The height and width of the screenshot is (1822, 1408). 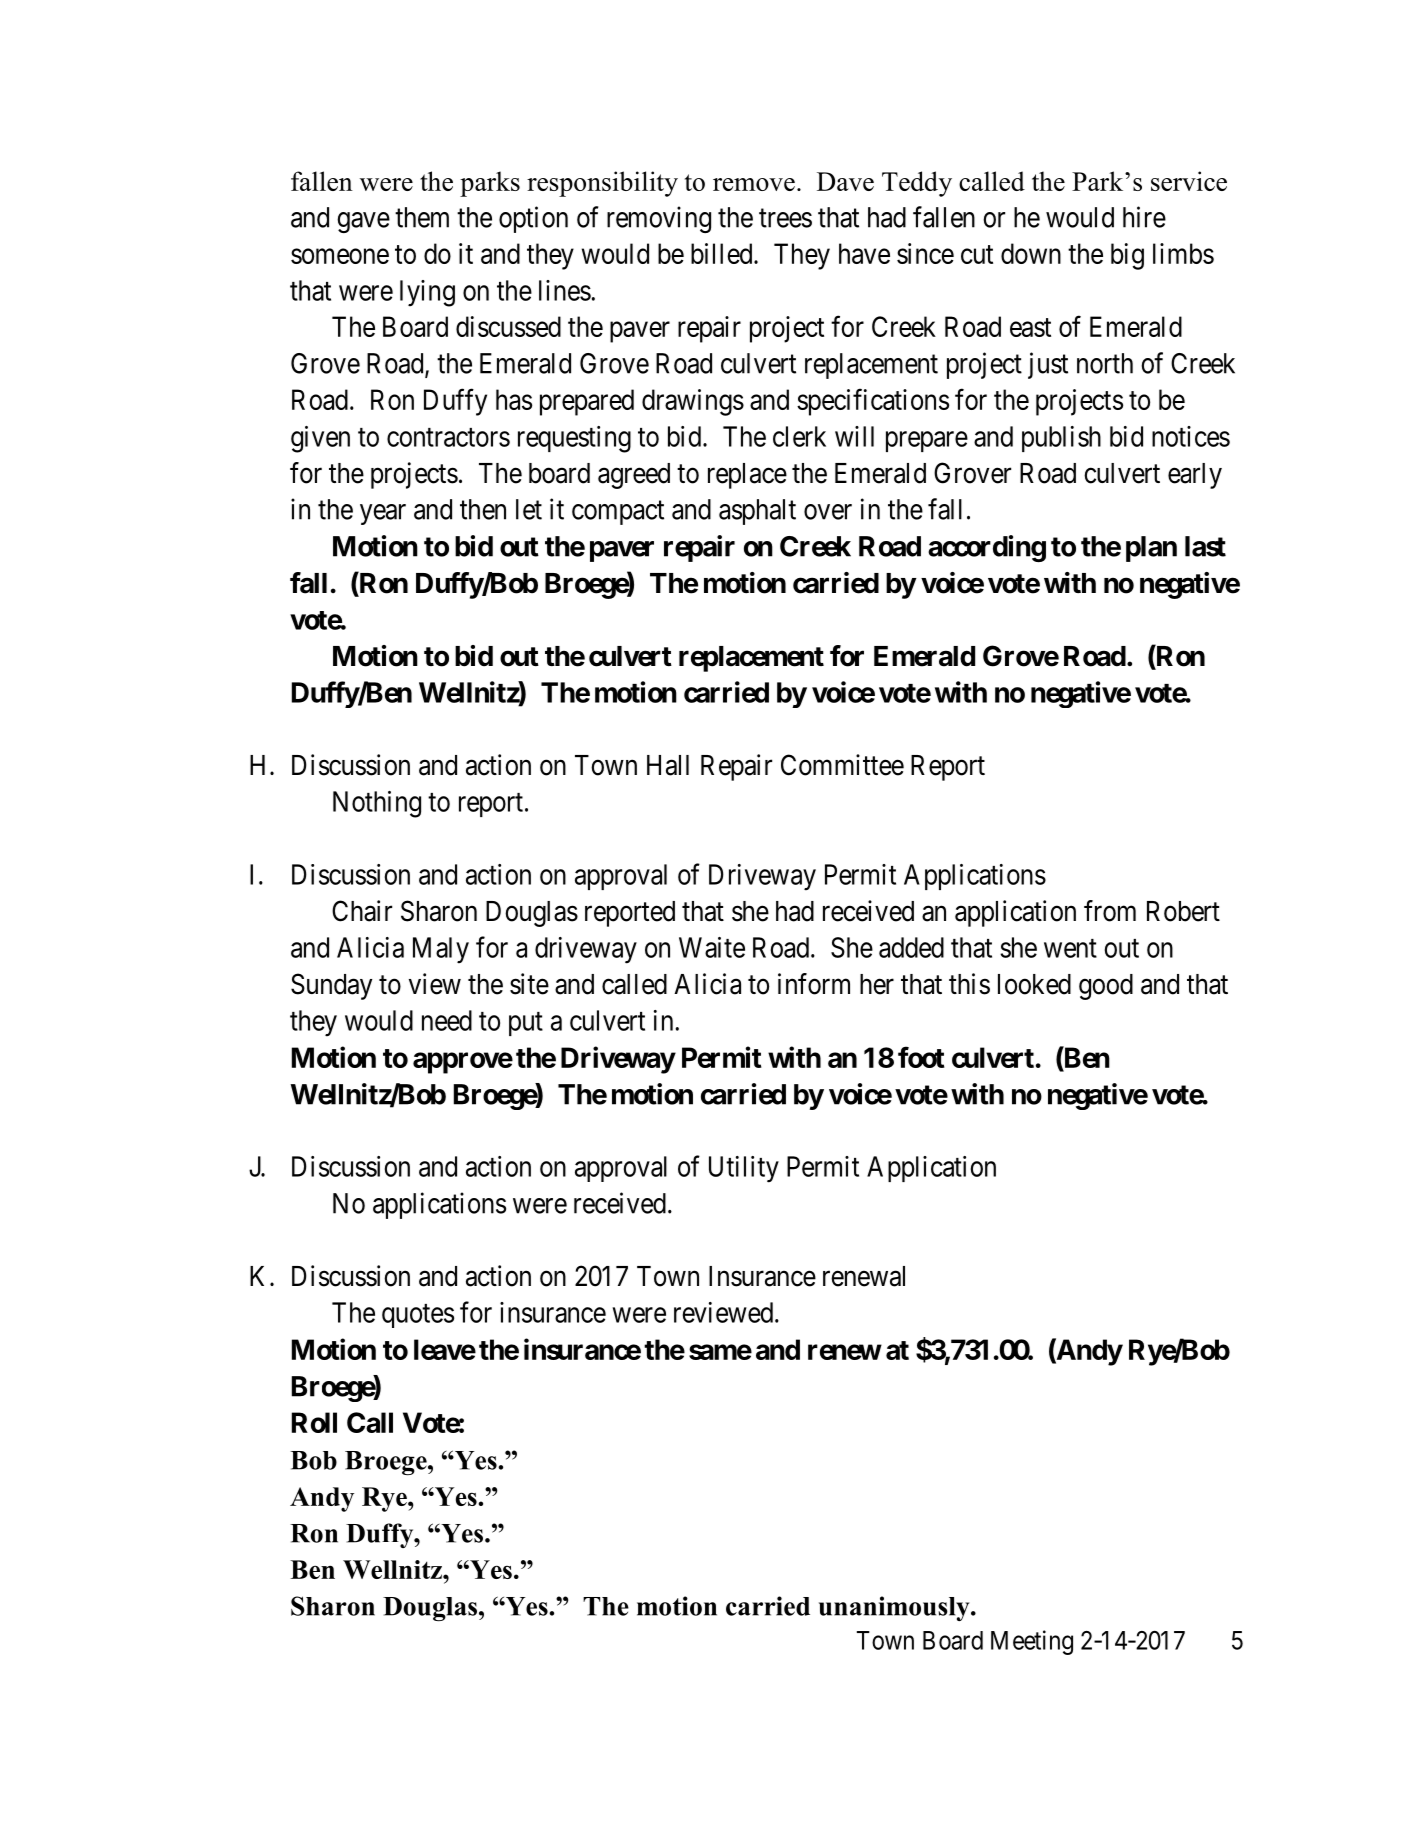 I want to click on hire, so click(x=1144, y=217).
